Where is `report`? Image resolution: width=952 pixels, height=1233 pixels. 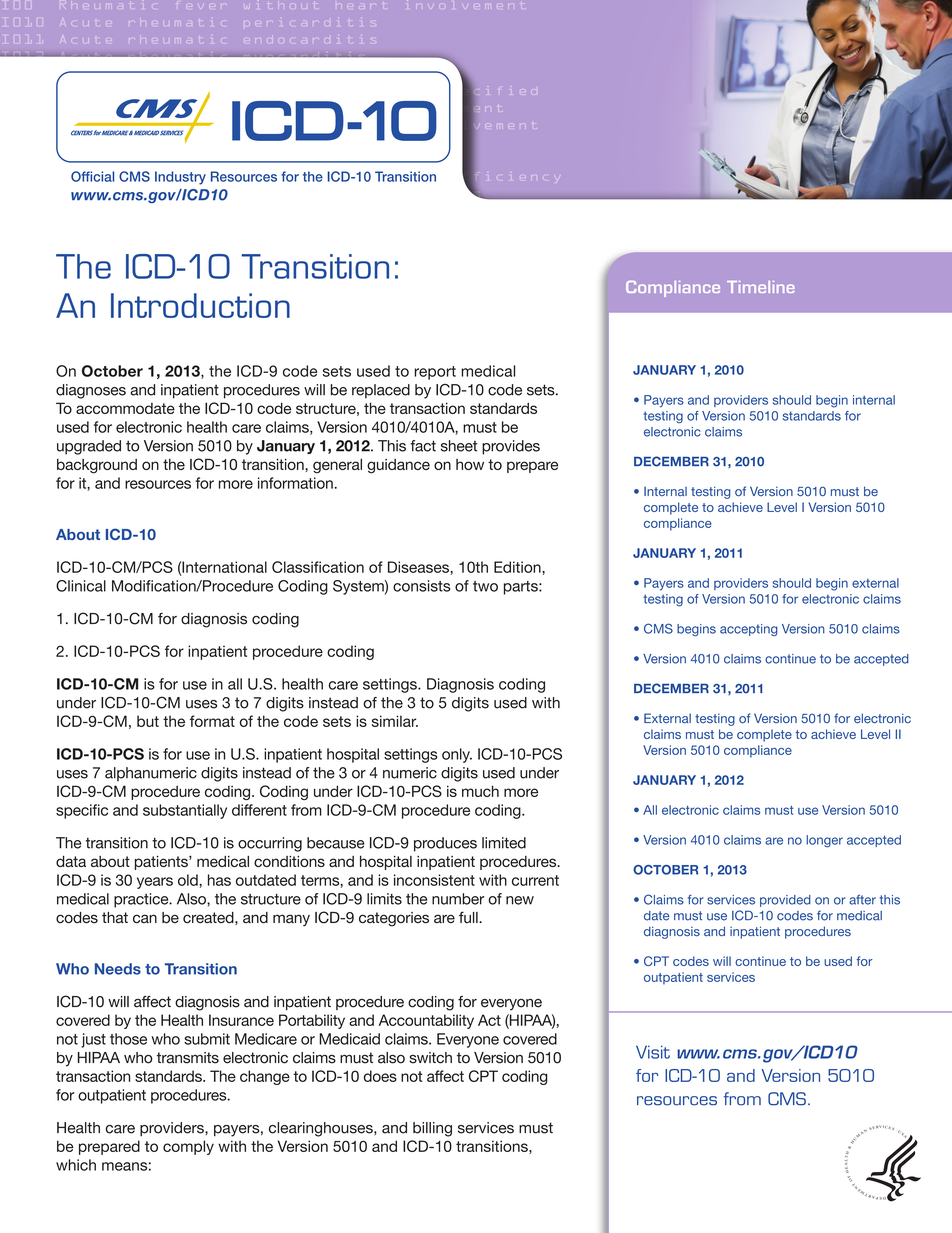 report is located at coordinates (435, 373).
